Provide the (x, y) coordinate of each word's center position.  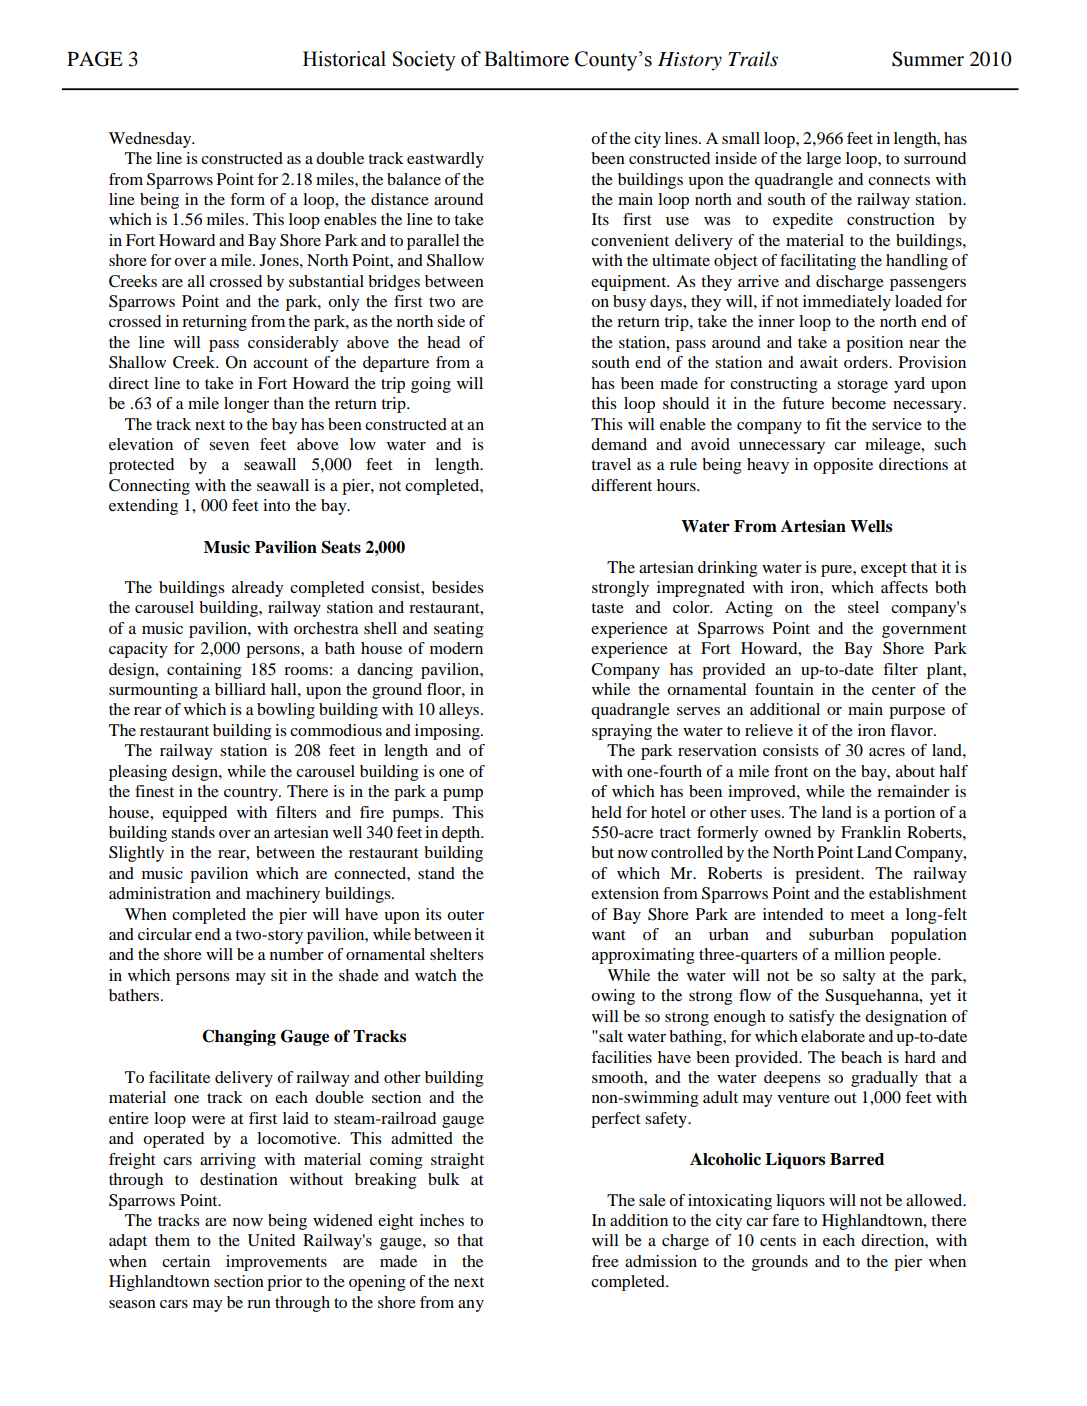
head (443, 342)
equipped (194, 814)
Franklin (871, 832)
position (874, 344)
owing (613, 997)
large (823, 160)
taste (607, 608)
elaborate (833, 1036)
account (280, 363)
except (884, 570)
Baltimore (526, 59)
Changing (239, 1037)
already (258, 589)
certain (186, 1261)
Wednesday (151, 140)
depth (462, 834)
